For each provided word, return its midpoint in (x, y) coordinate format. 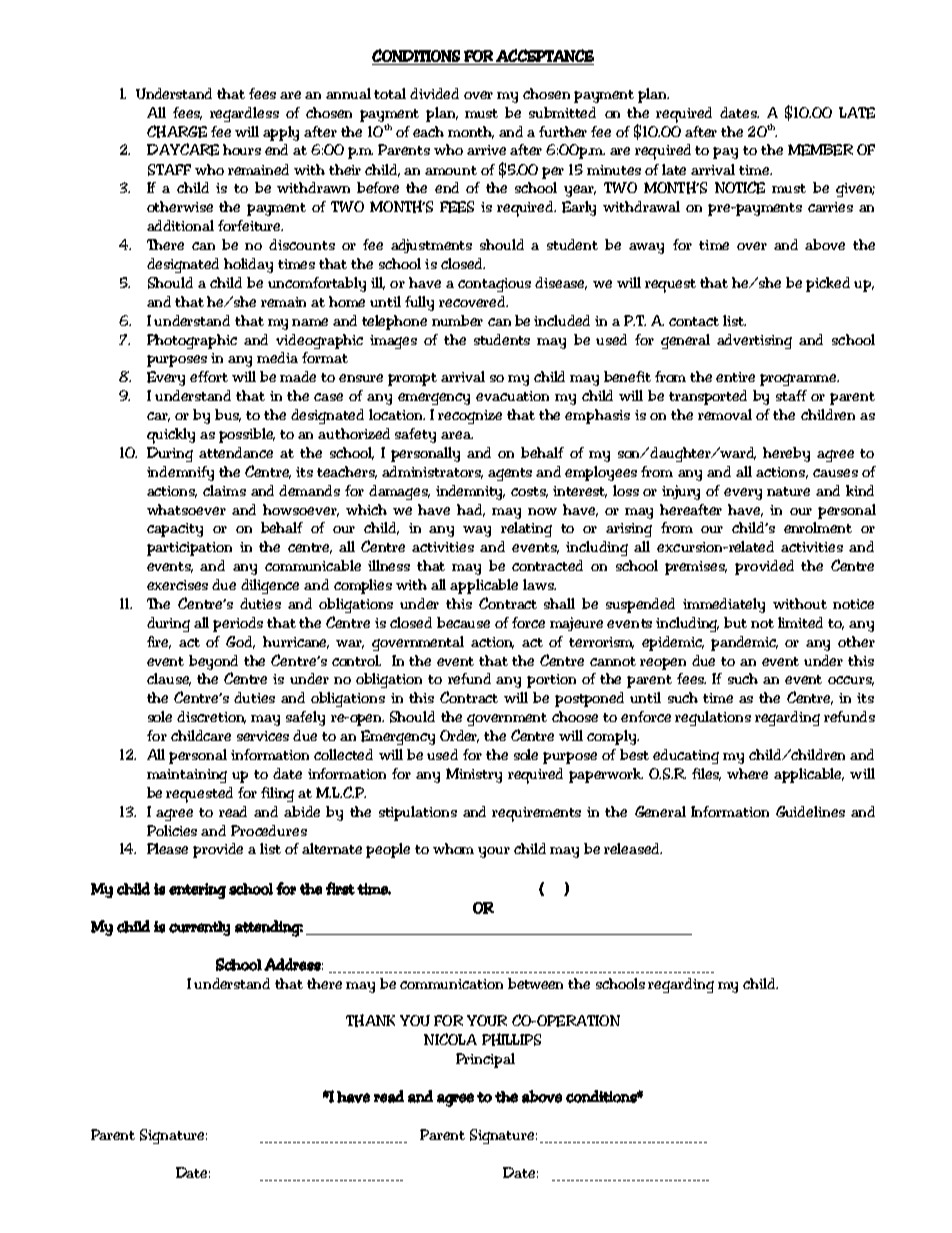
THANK (370, 1020)
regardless (244, 114)
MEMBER (820, 150)
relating (526, 529)
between (535, 983)
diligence (270, 586)
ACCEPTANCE (545, 55)
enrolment (818, 527)
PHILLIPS (511, 1039)
